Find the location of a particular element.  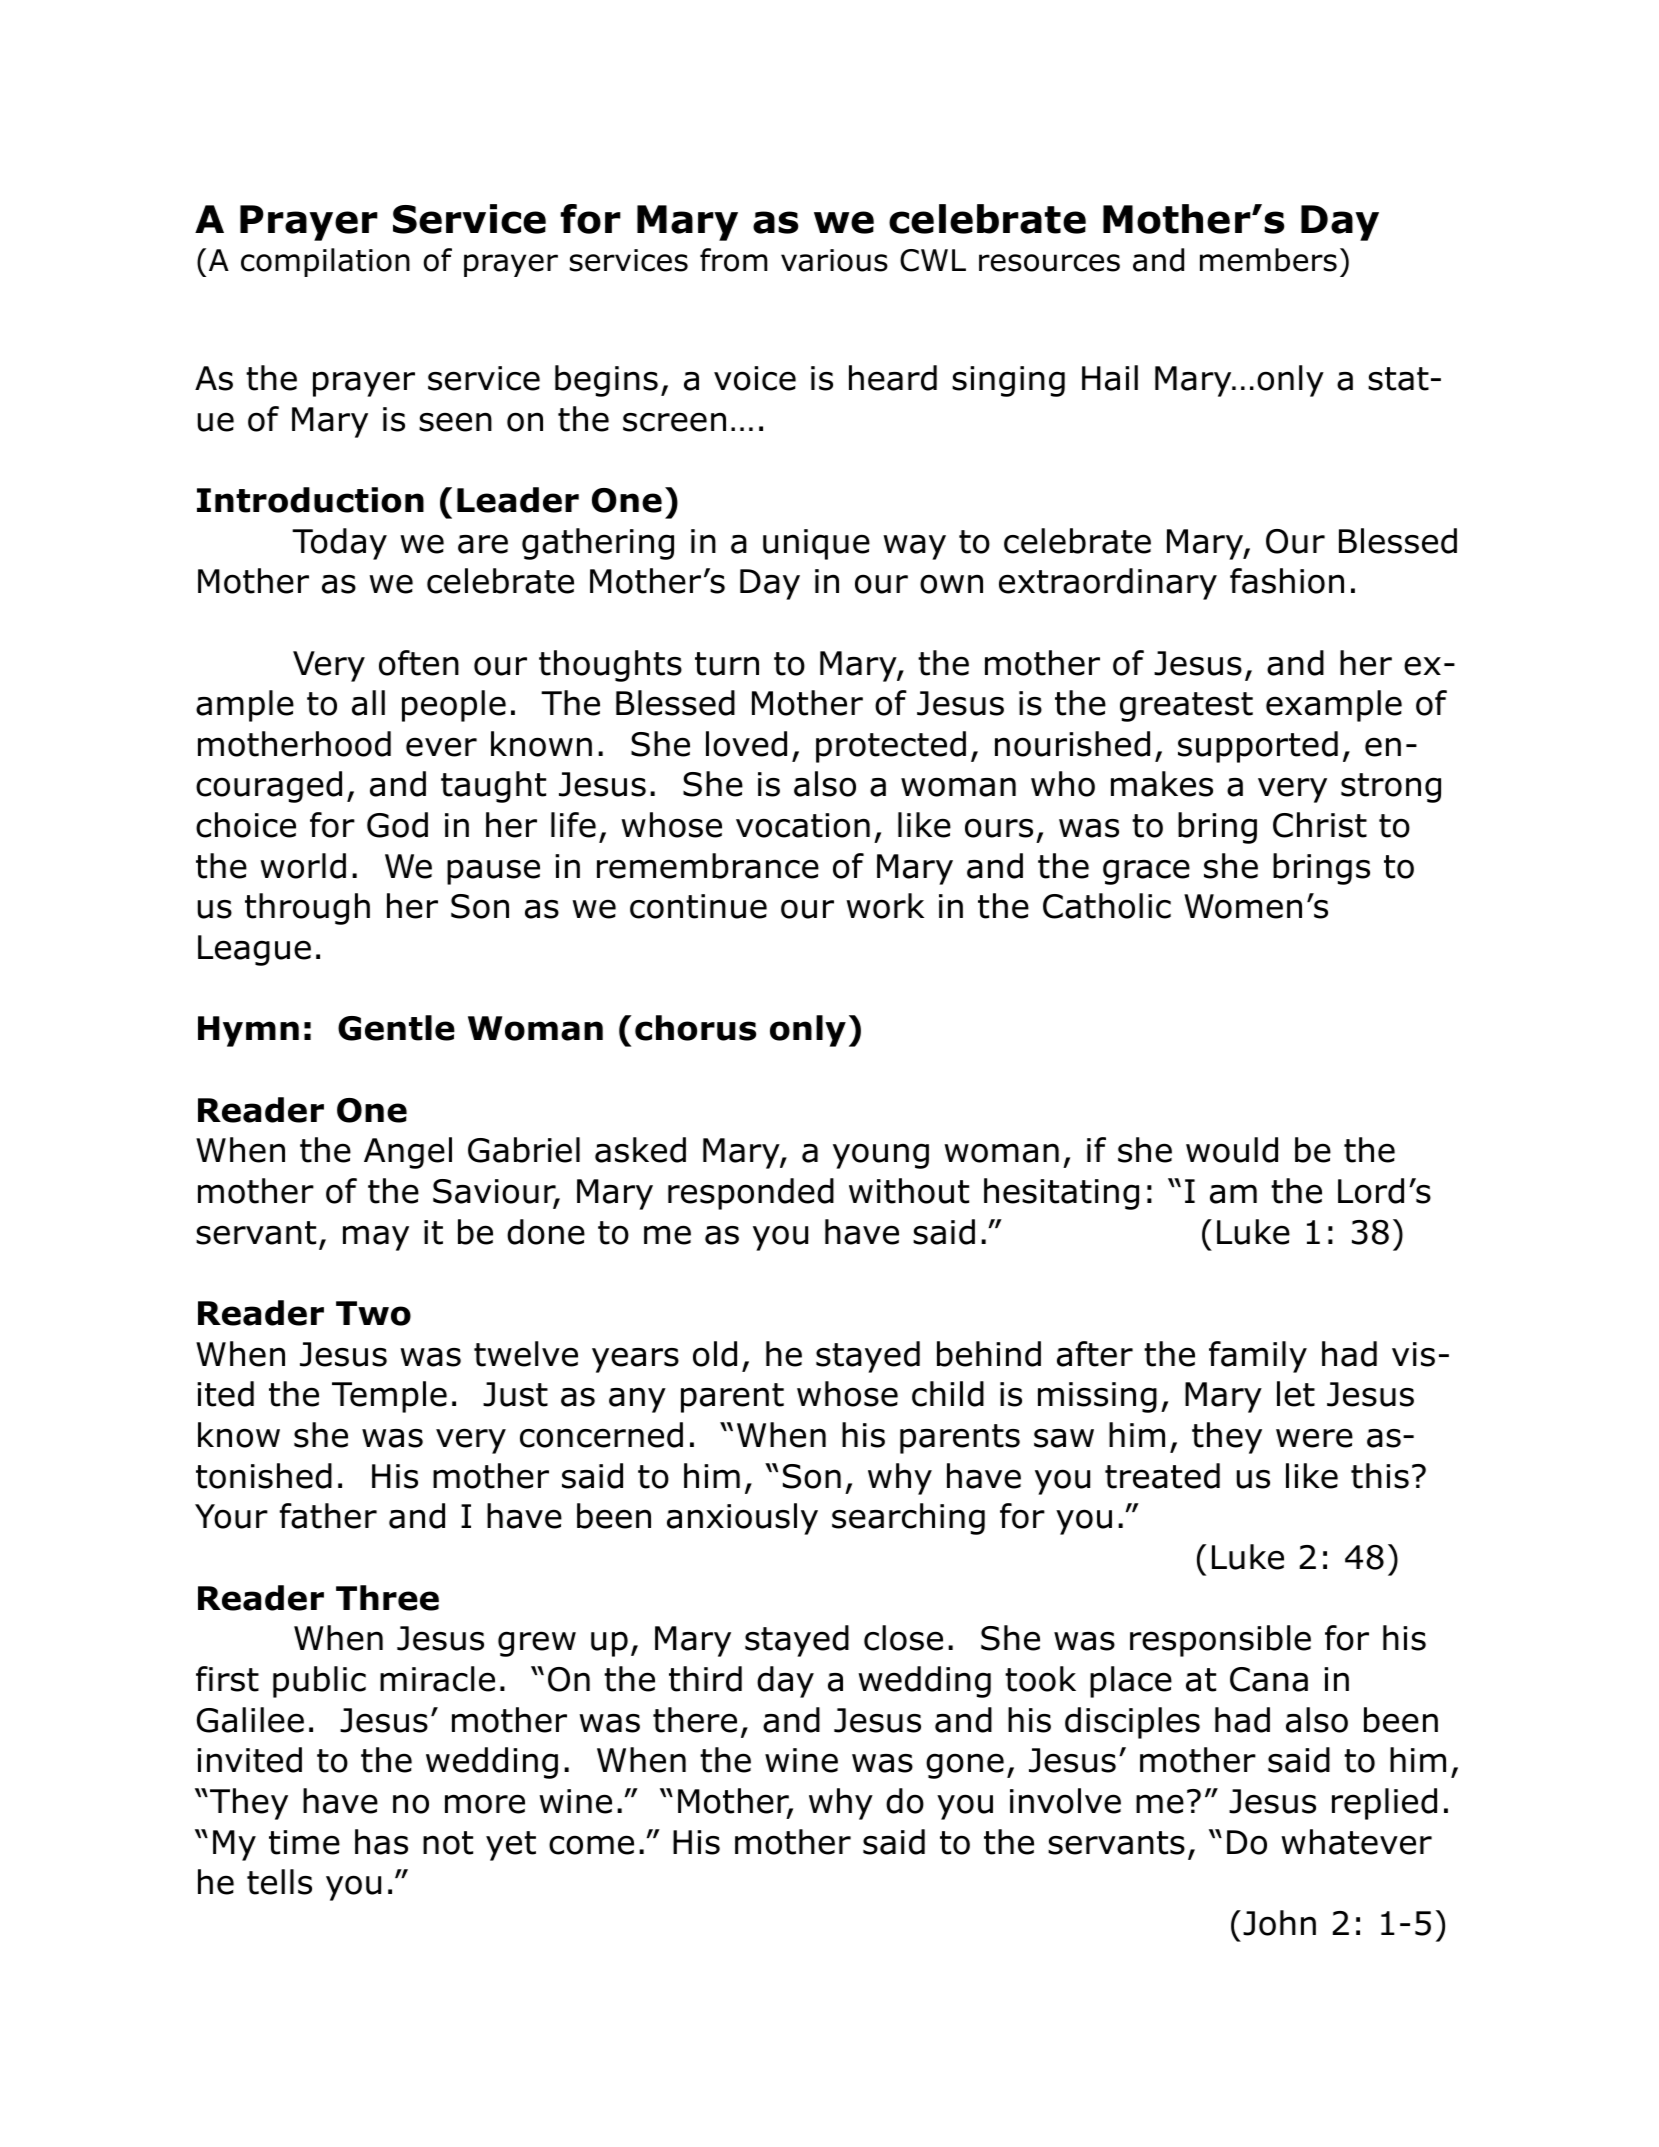

all is located at coordinates (368, 703).
